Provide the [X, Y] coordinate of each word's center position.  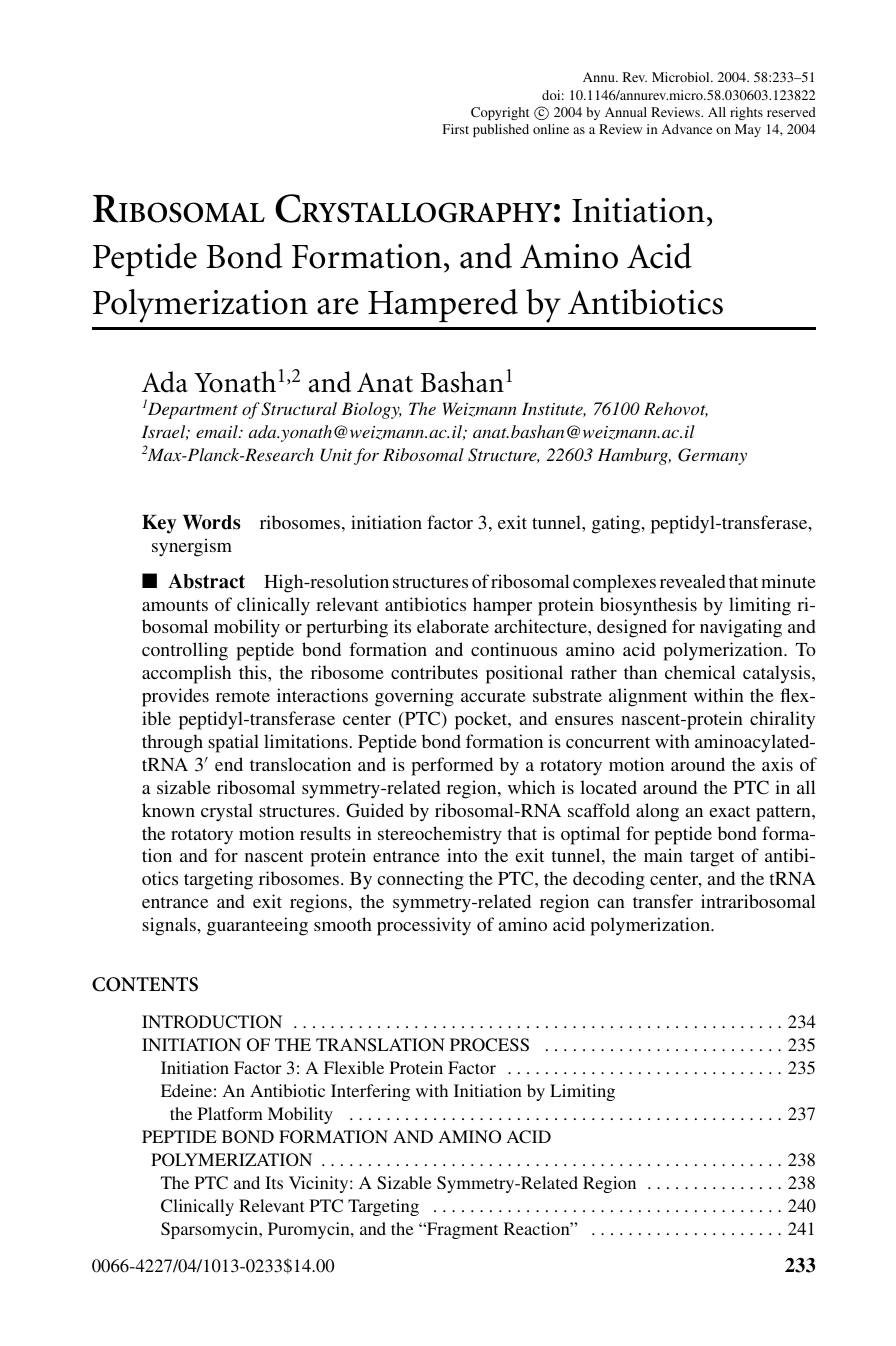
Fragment [461, 1230]
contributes [434, 672]
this [254, 672]
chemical [700, 672]
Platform [230, 1113]
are [338, 306]
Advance [687, 129]
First [455, 129]
